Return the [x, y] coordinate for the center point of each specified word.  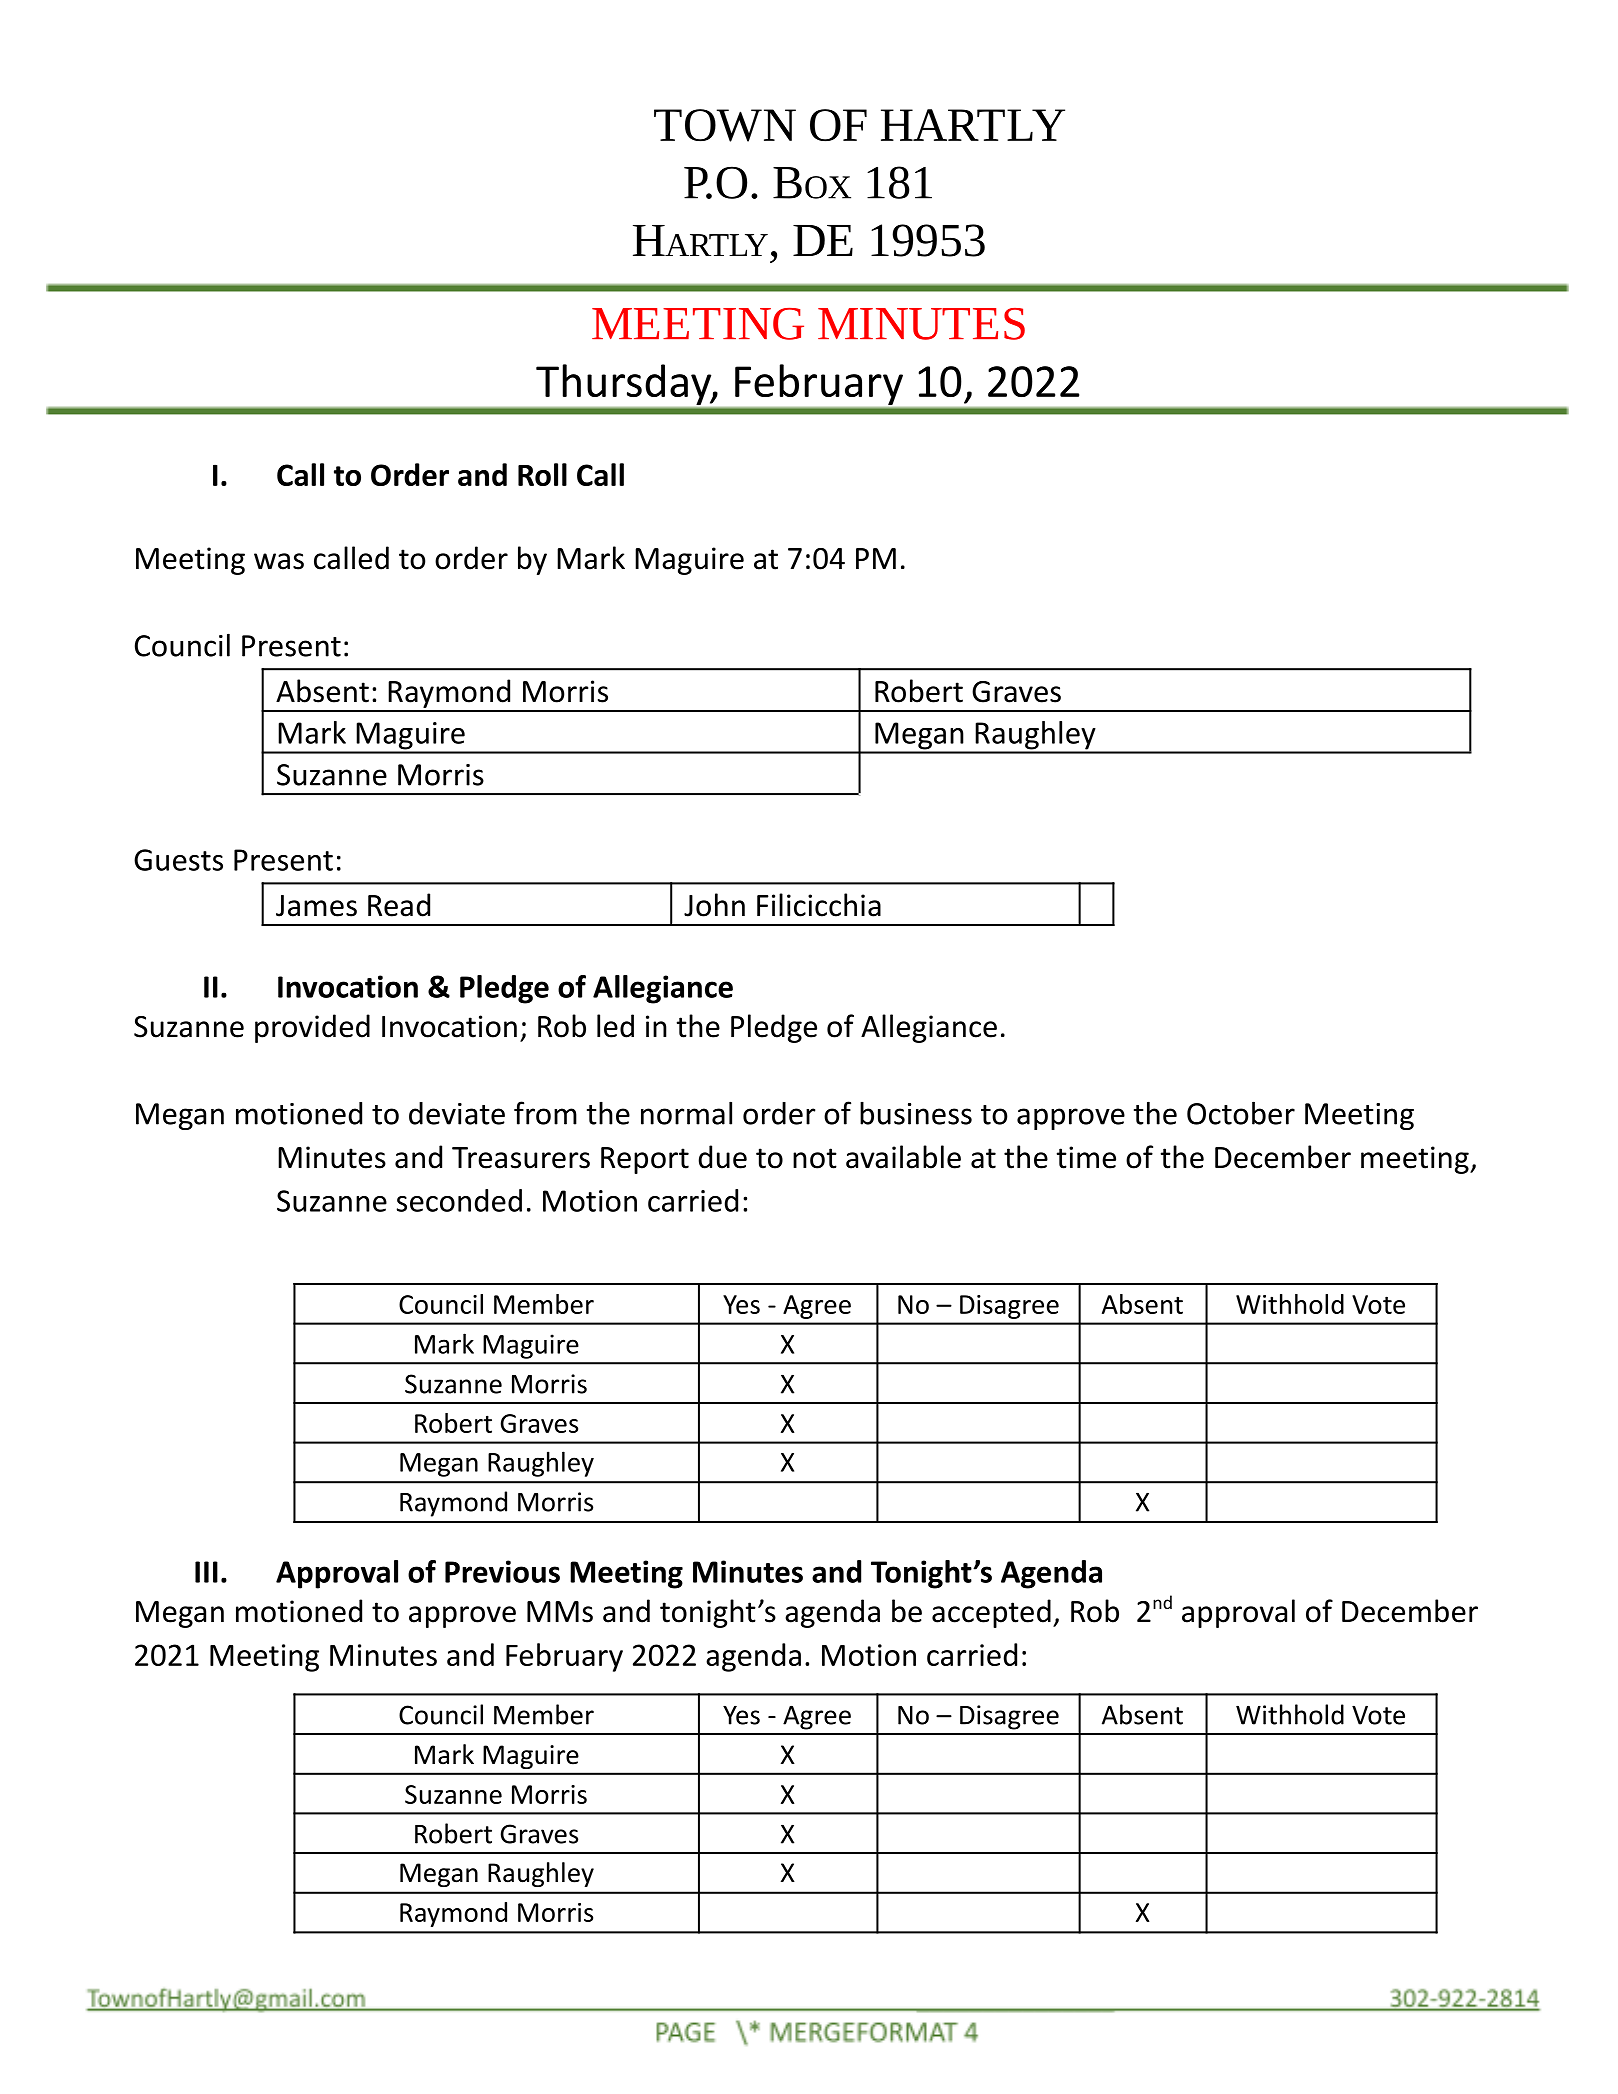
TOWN [725, 125]
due [723, 1157]
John [714, 905]
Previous [502, 1571]
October [1241, 1113]
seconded [459, 1200]
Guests [178, 860]
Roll [542, 474]
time [1086, 1157]
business [916, 1113]
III [206, 1572]
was [279, 561]
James [316, 906]
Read [399, 905]
